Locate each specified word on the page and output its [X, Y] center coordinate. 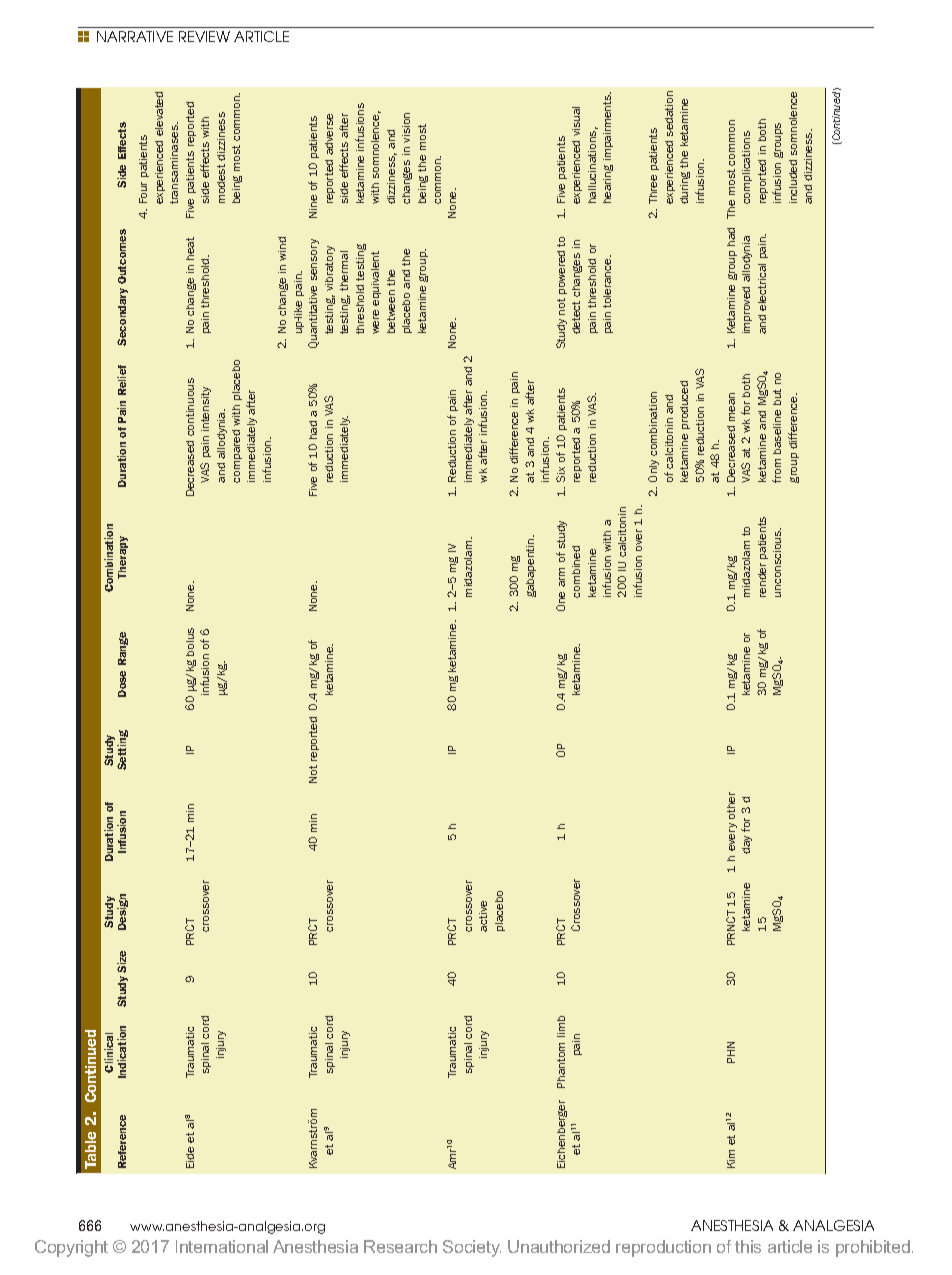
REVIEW [204, 36]
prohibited [873, 1248]
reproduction [663, 1248]
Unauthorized [559, 1246]
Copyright [71, 1248]
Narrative [135, 36]
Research [400, 1246]
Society [472, 1248]
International [222, 1246]
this [748, 1246]
